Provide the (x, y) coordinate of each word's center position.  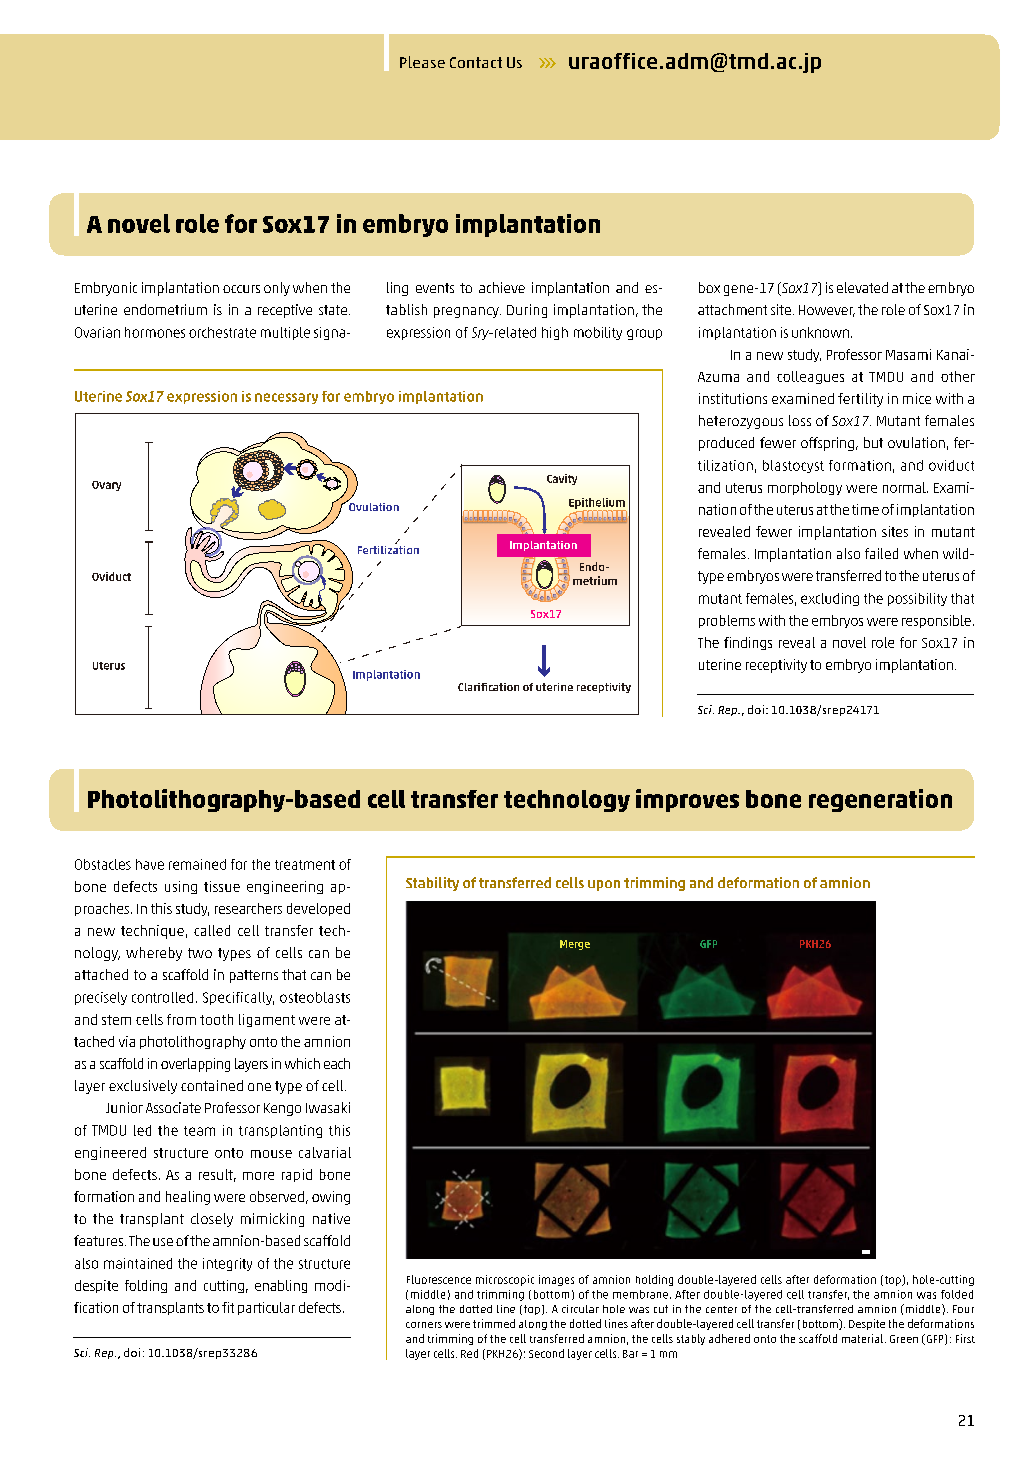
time (865, 509)
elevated (862, 287)
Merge (575, 945)
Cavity (562, 479)
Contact (476, 62)
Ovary (106, 486)
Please (422, 62)
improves (687, 800)
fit (228, 1307)
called (212, 930)
